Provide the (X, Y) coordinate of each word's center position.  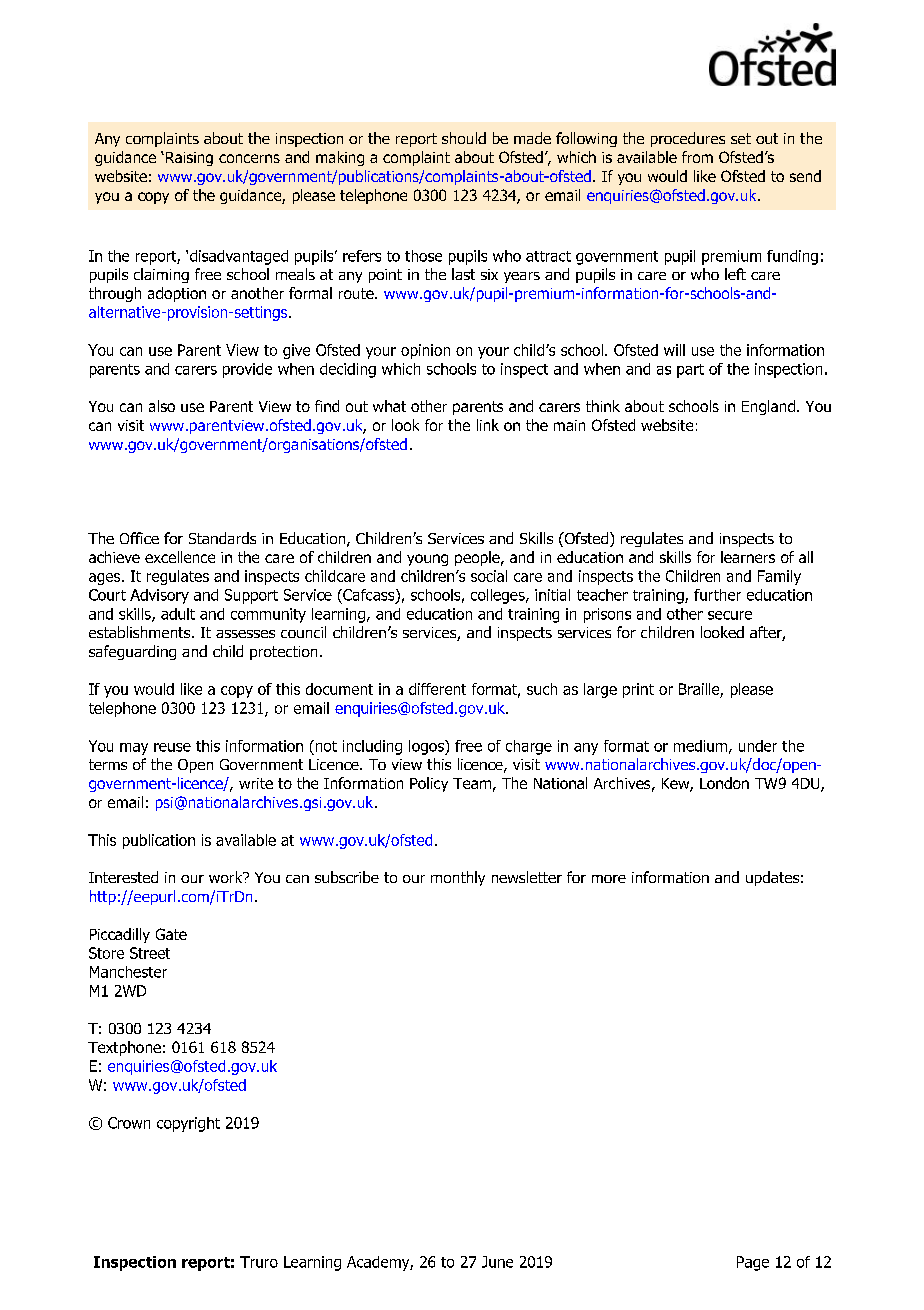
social (489, 576)
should (464, 138)
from (697, 157)
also (162, 406)
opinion (425, 351)
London (724, 783)
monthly (458, 878)
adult (178, 614)
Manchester (128, 972)
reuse (172, 747)
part (690, 371)
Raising (188, 159)
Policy (429, 784)
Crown (129, 1123)
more (609, 879)
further (717, 595)
